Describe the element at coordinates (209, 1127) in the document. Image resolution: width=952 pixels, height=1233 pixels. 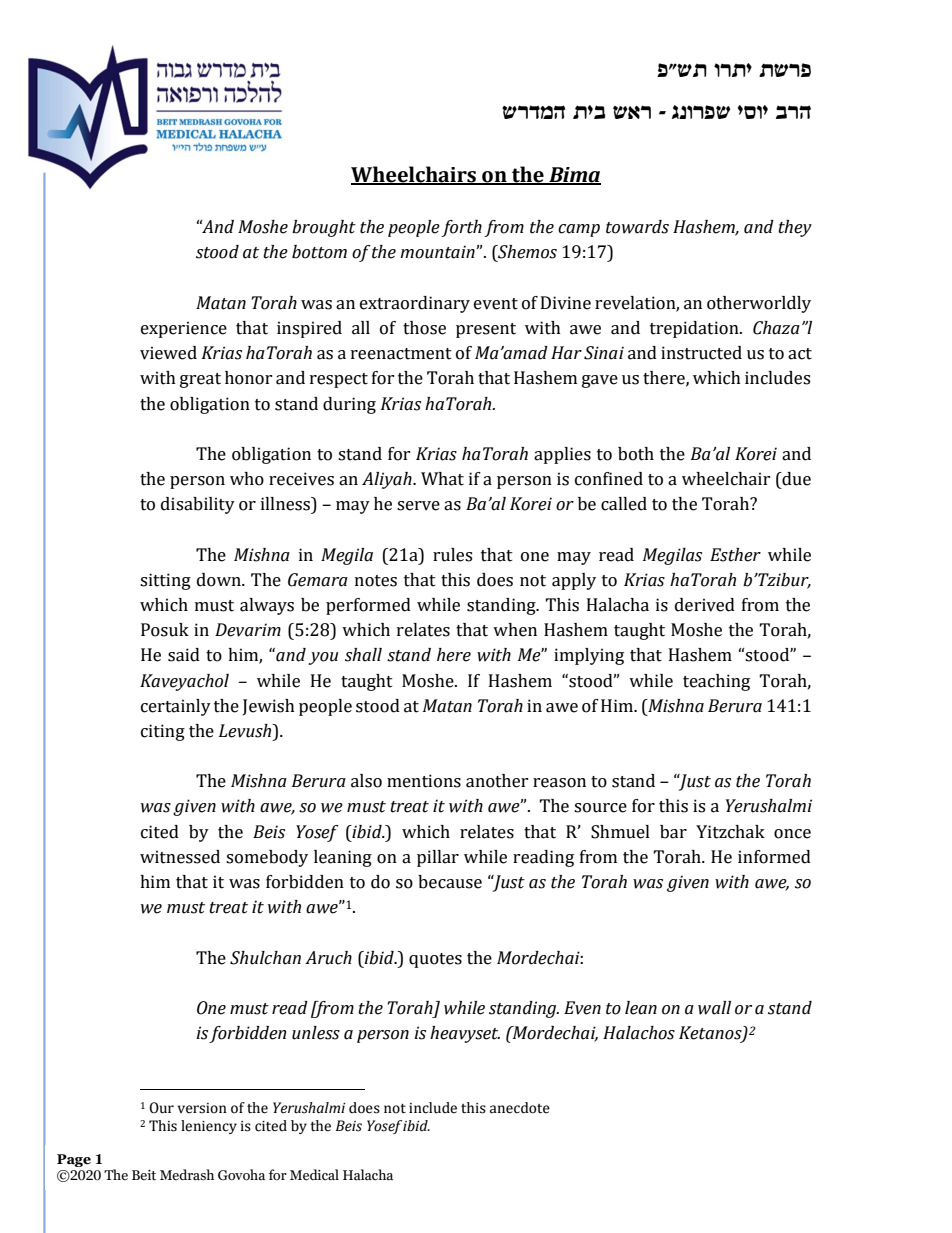
I see `leniency` at that location.
